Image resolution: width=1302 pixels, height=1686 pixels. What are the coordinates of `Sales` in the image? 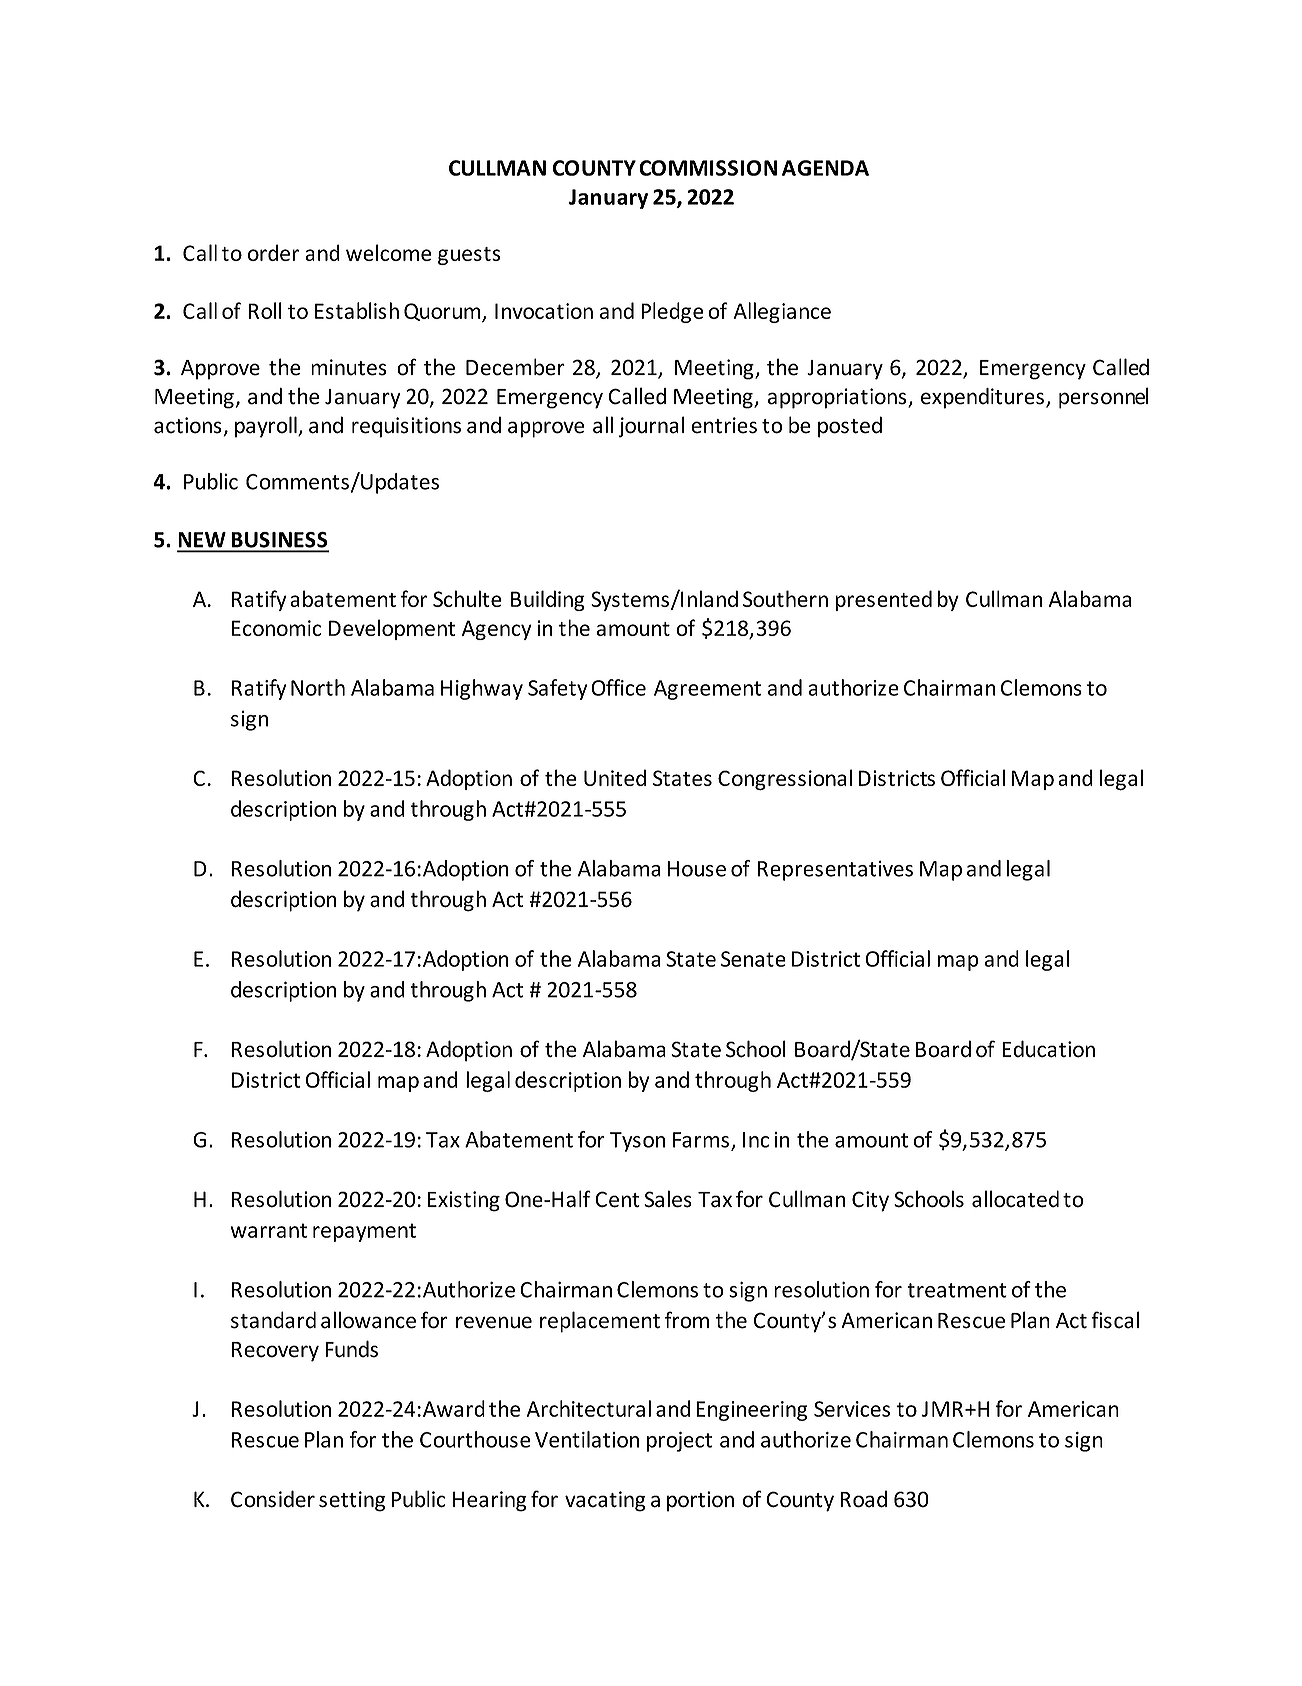 It's located at (668, 1199).
